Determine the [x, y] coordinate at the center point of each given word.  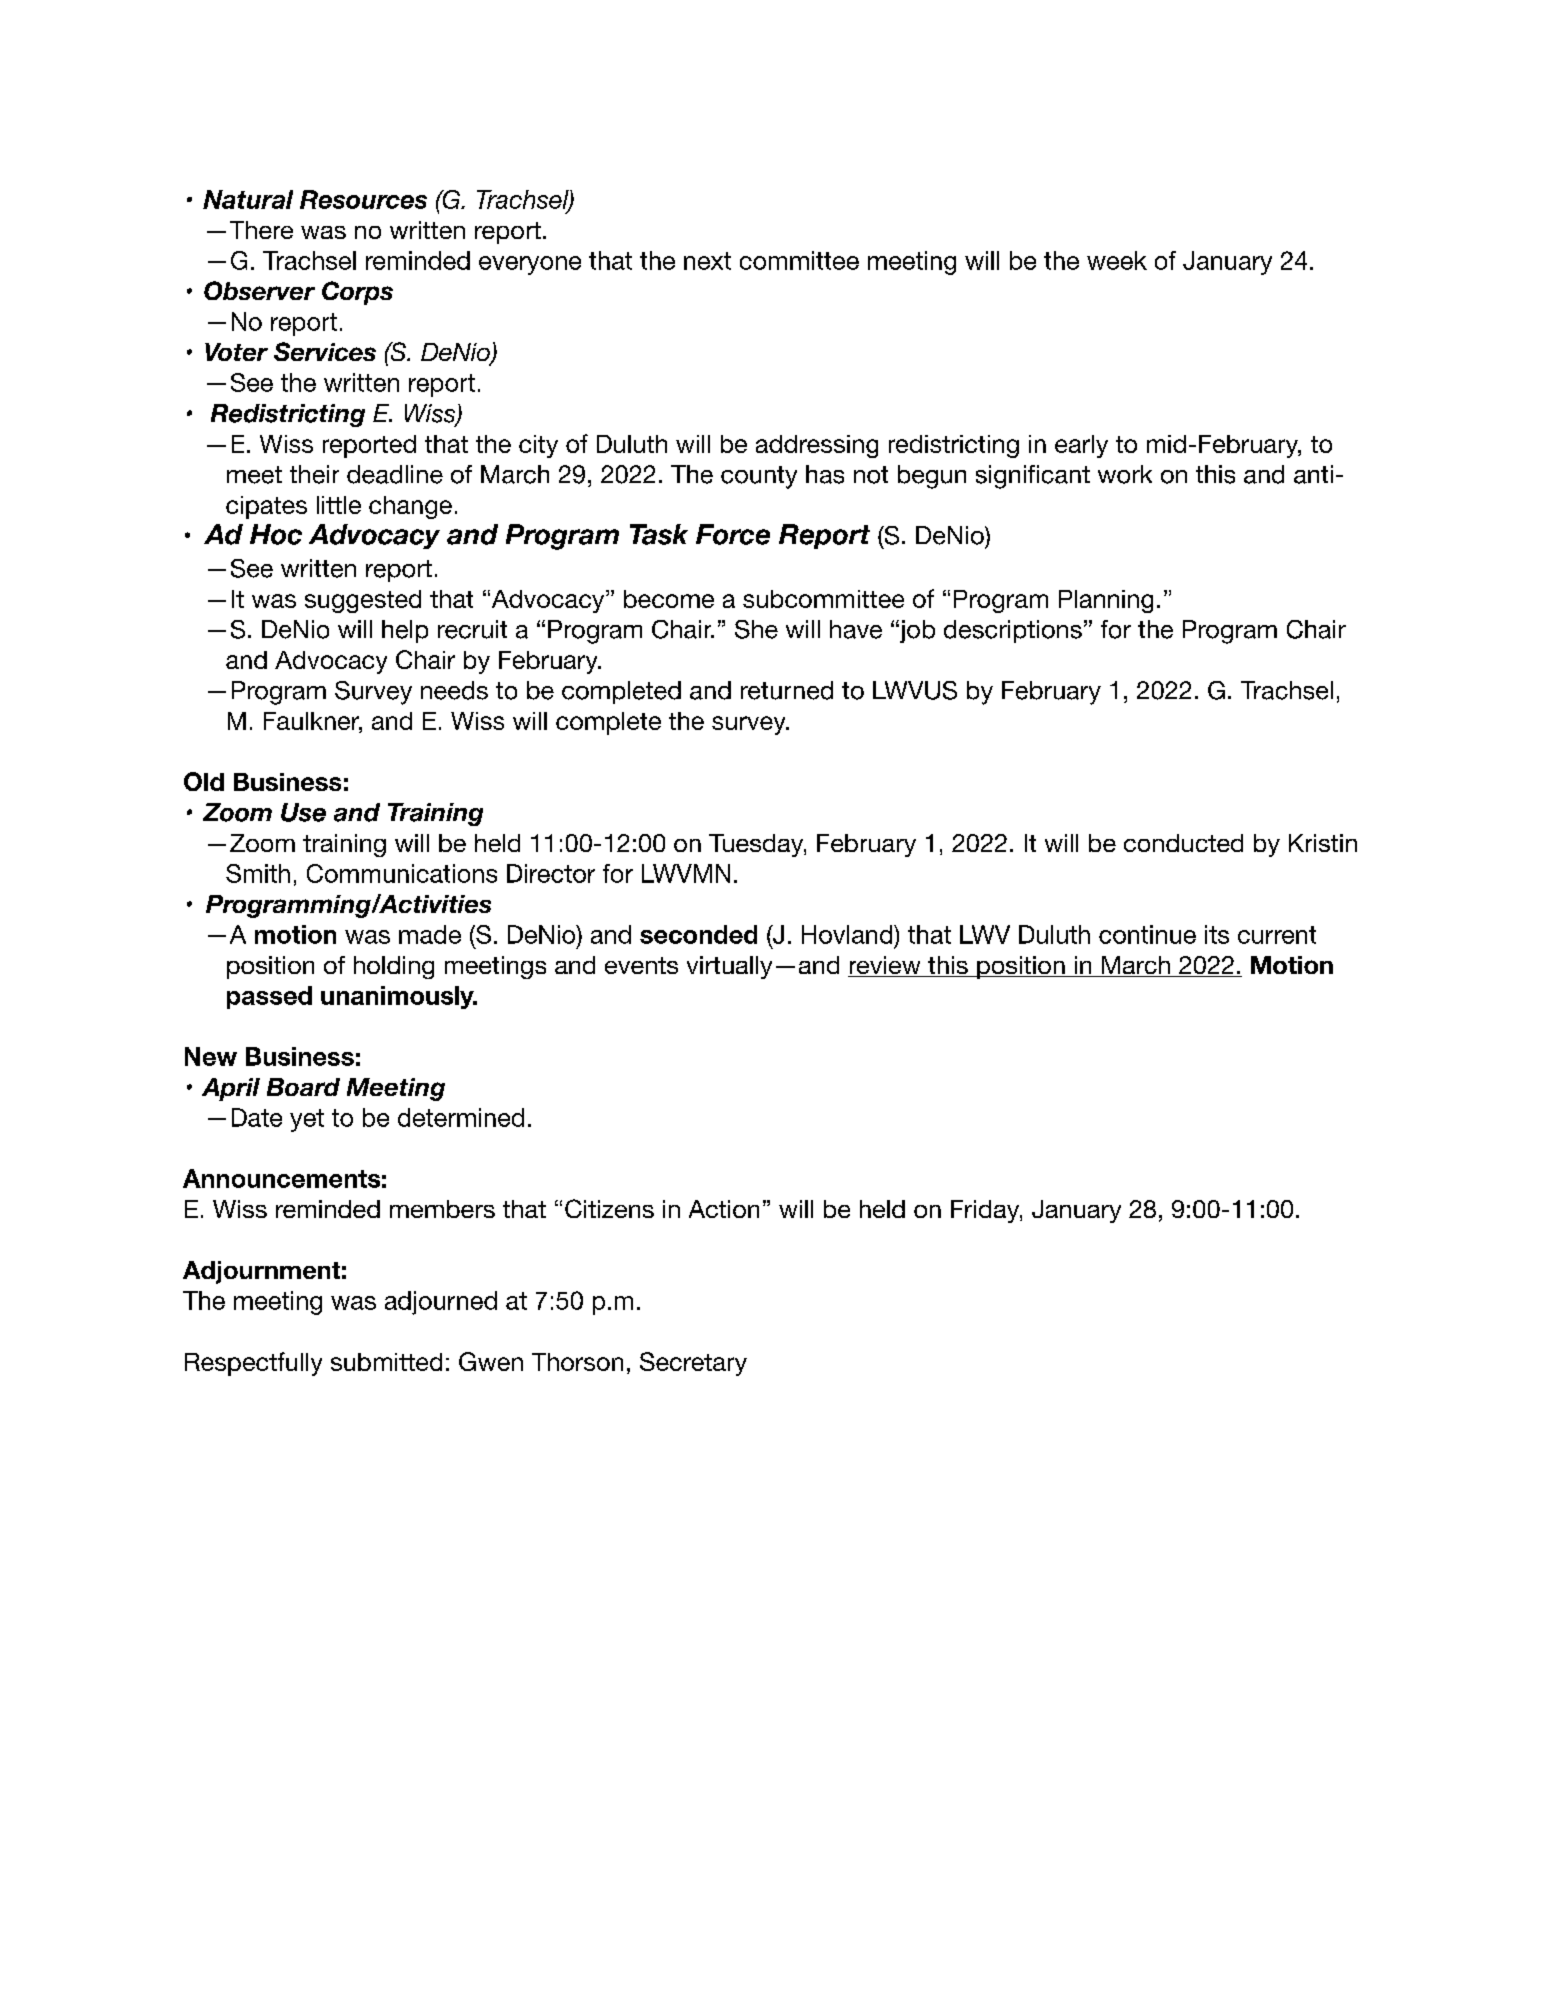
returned [787, 690]
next [707, 261]
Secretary [693, 1364]
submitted [386, 1362]
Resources [363, 199]
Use [303, 812]
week [1117, 260]
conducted [1183, 843]
